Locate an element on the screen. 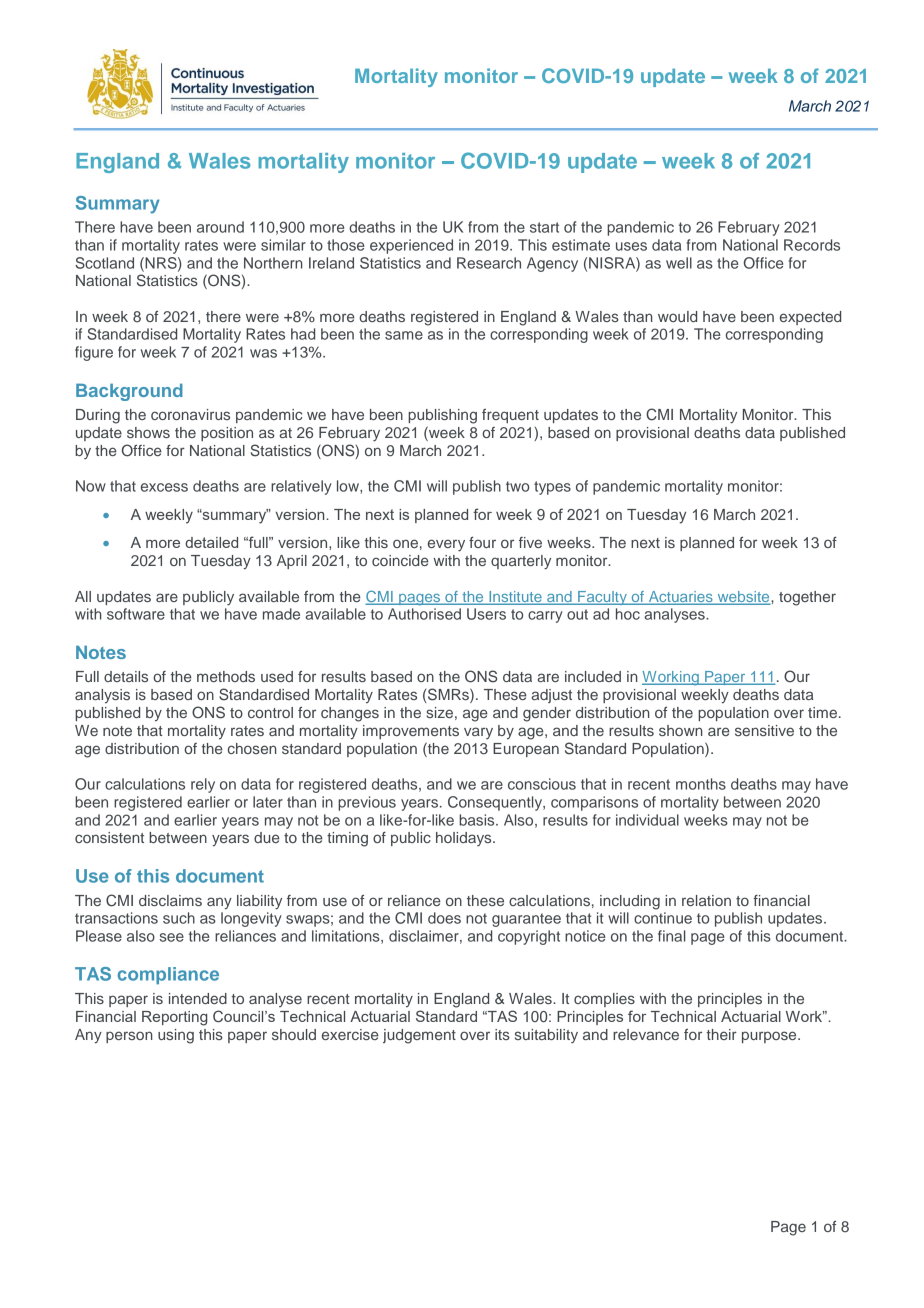  their is located at coordinates (722, 1034).
